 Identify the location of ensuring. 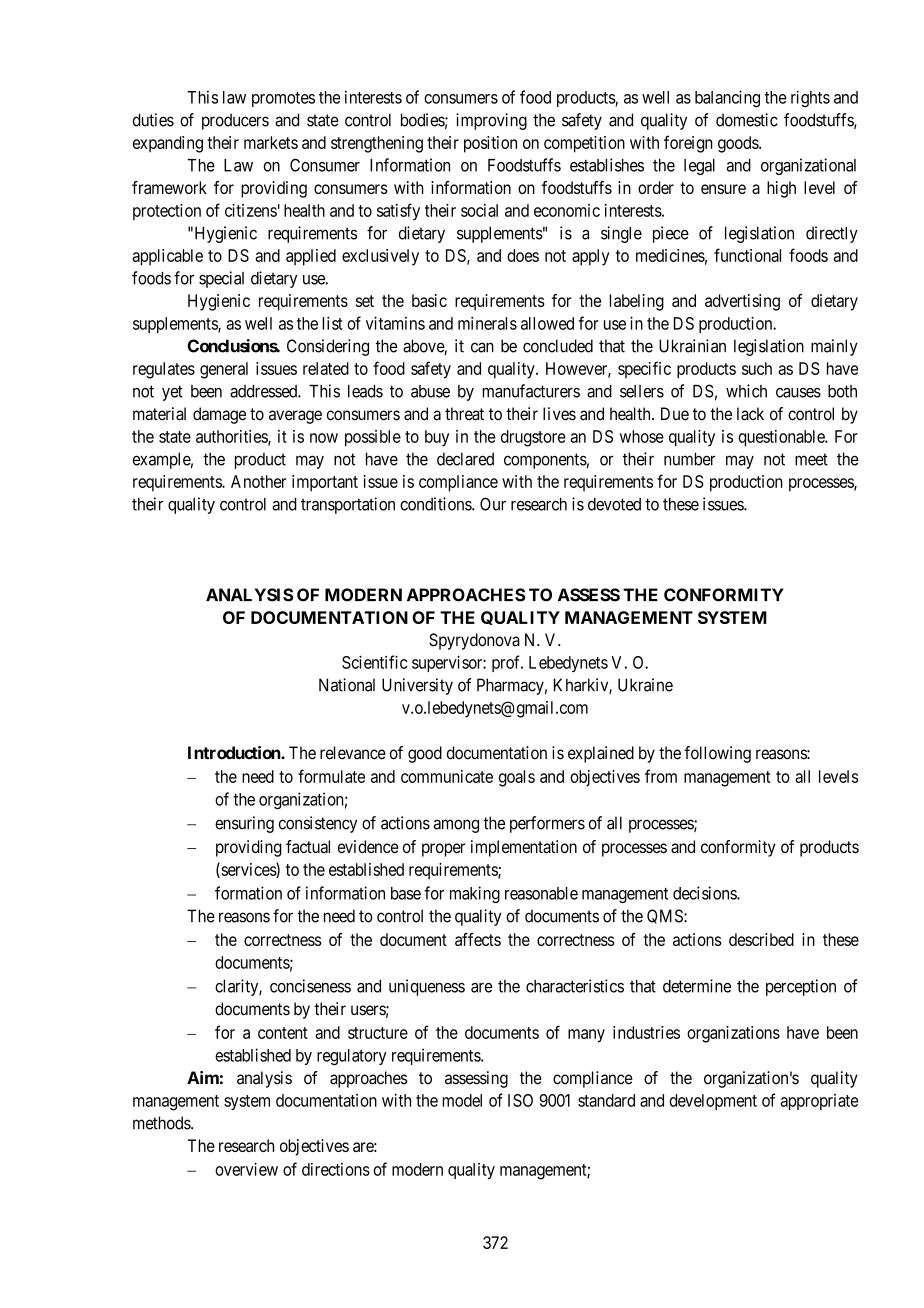
(244, 824).
